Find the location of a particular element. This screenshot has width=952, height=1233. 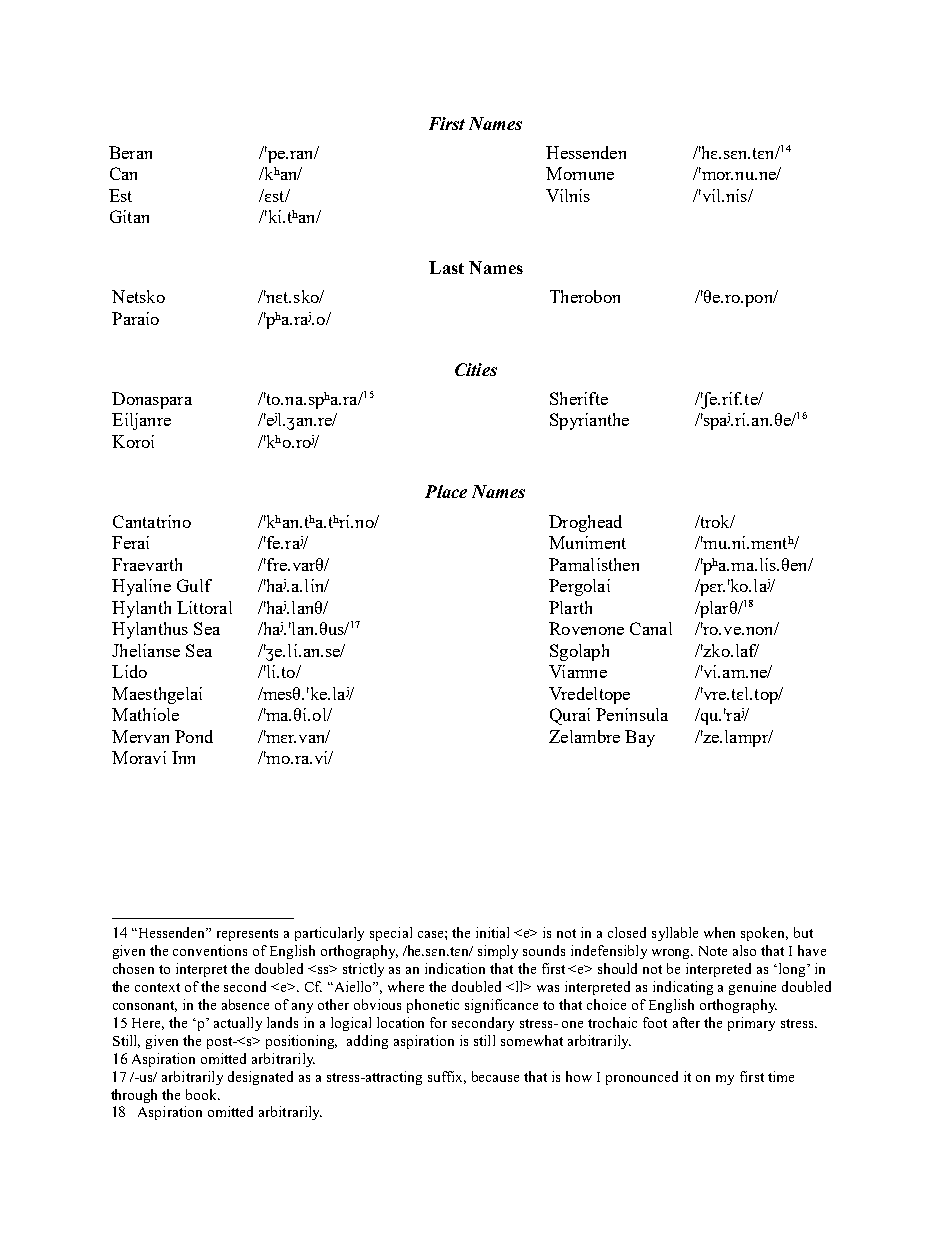

Peninsula is located at coordinates (632, 714).
